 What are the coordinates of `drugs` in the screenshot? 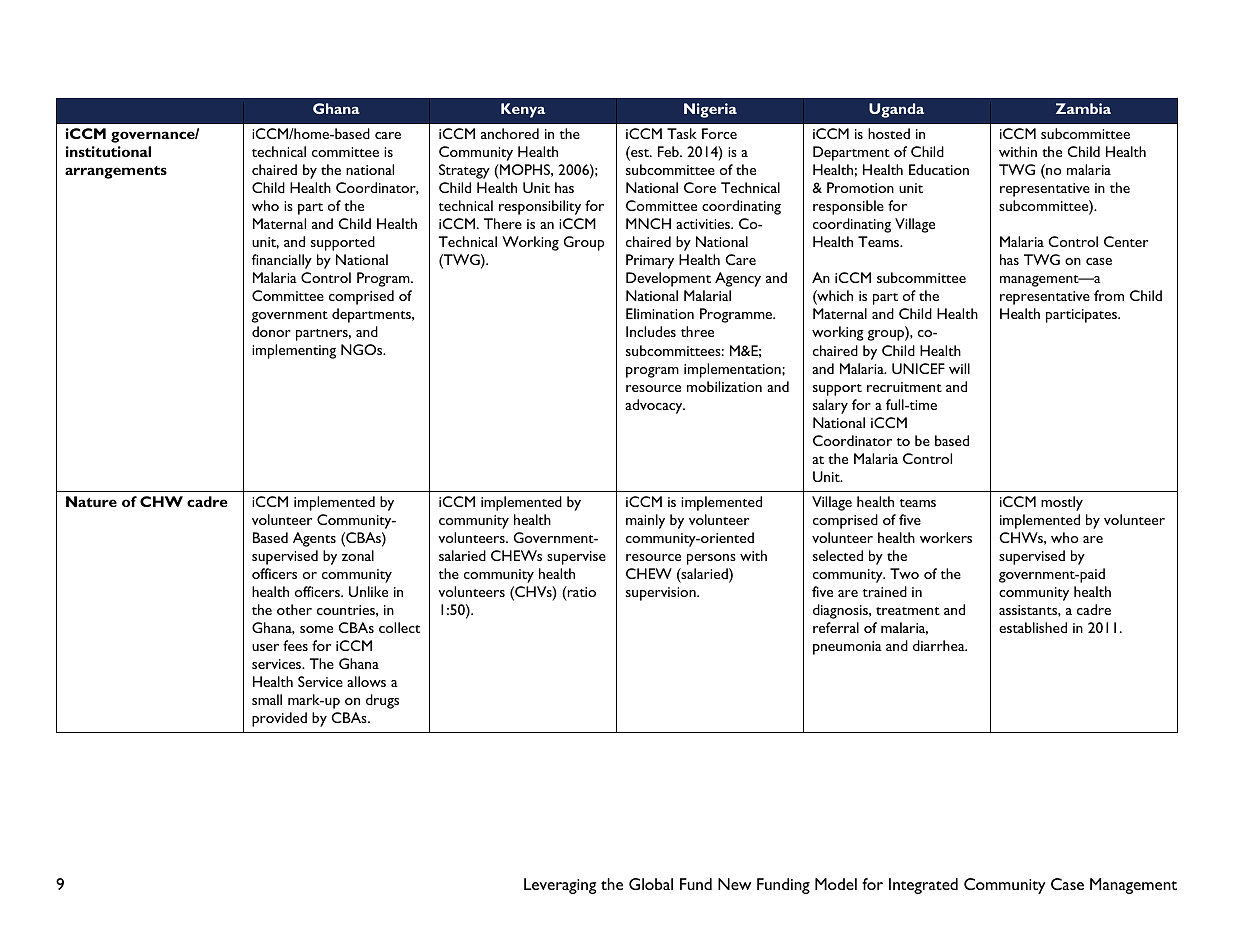 It's located at (382, 701).
